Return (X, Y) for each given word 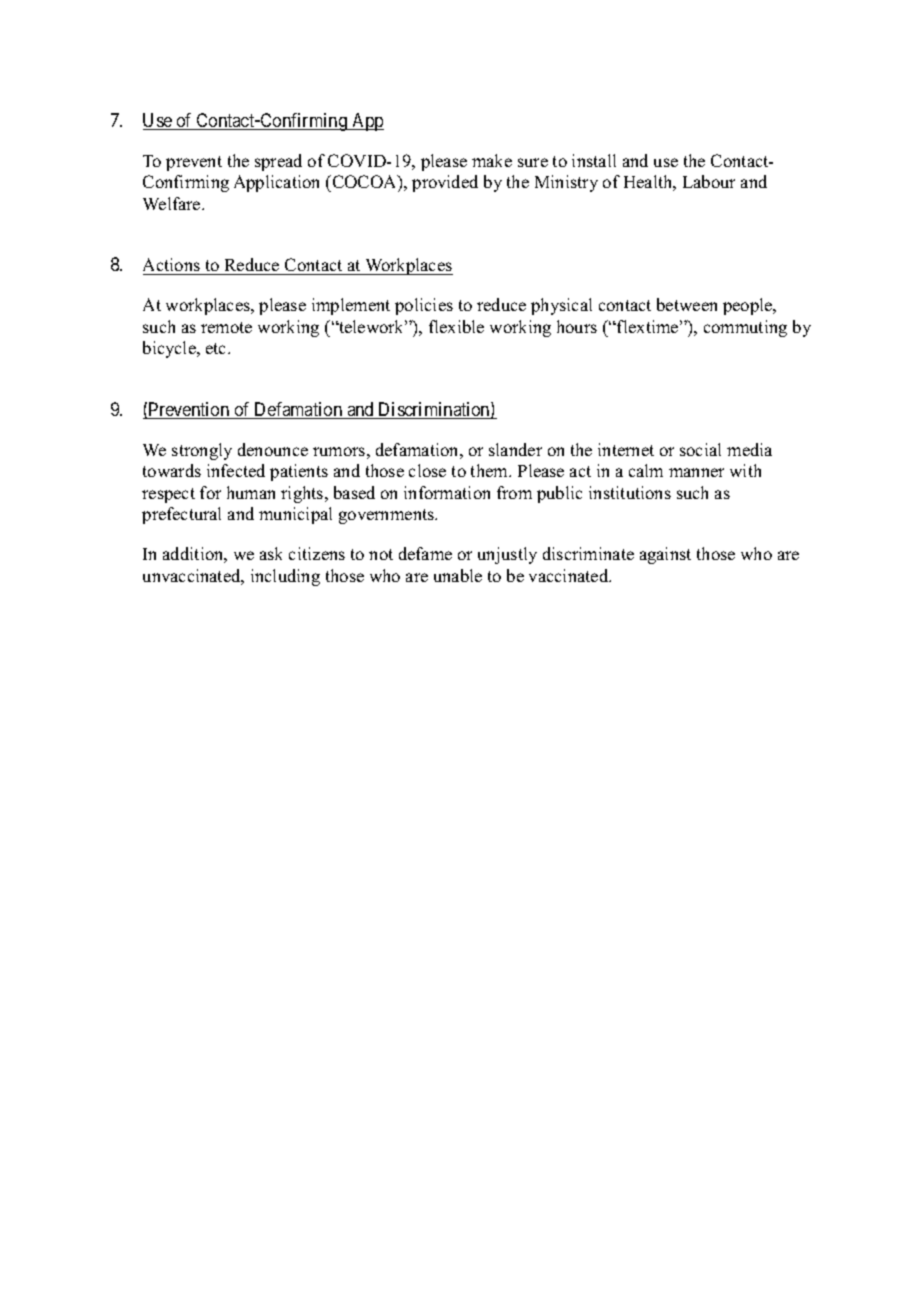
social (700, 449)
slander (515, 449)
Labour (709, 181)
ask (271, 553)
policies (424, 306)
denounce (273, 449)
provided (445, 183)
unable (458, 575)
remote (226, 327)
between (687, 304)
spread (278, 162)
